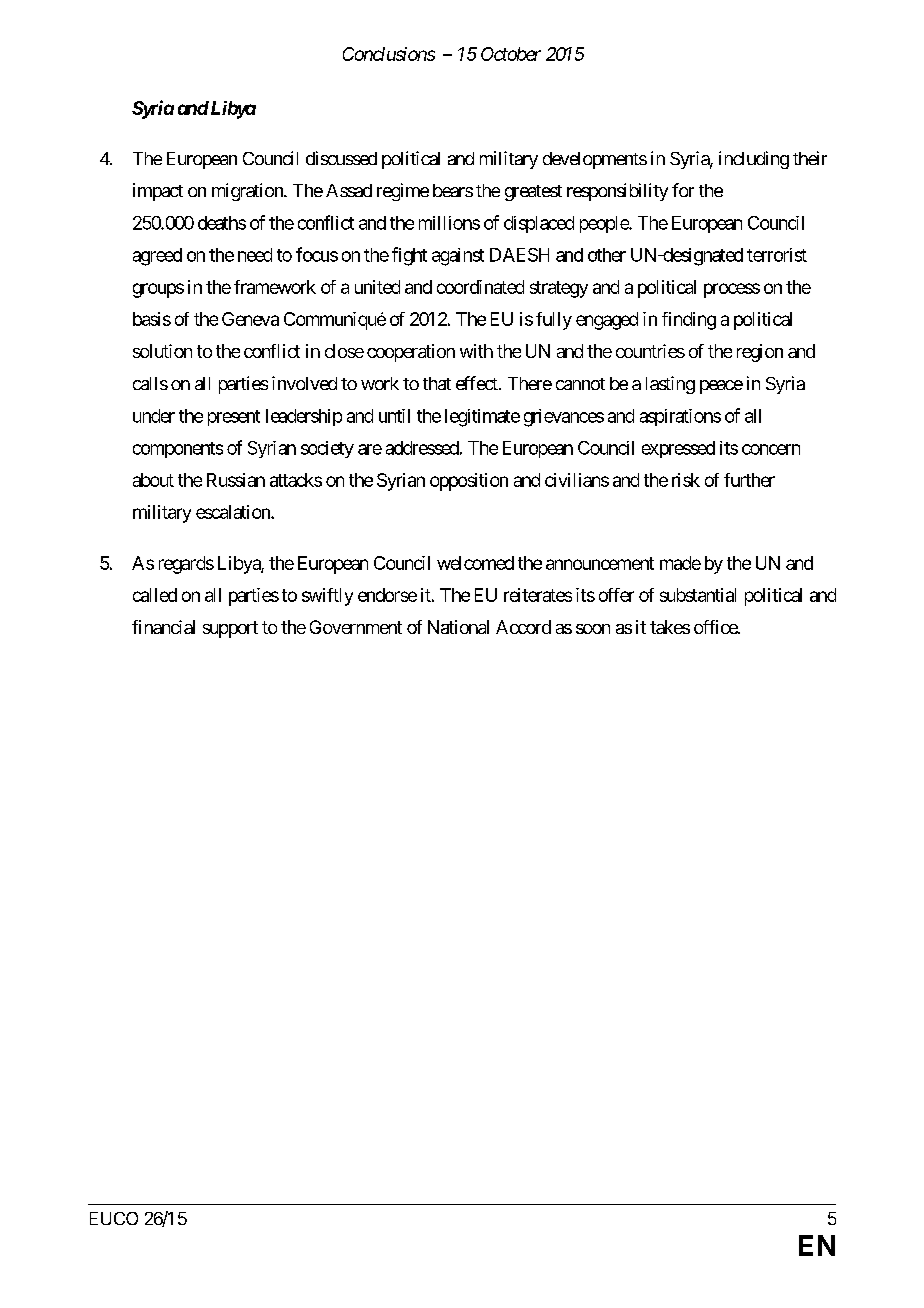  I want to click on Geneva, so click(250, 319).
